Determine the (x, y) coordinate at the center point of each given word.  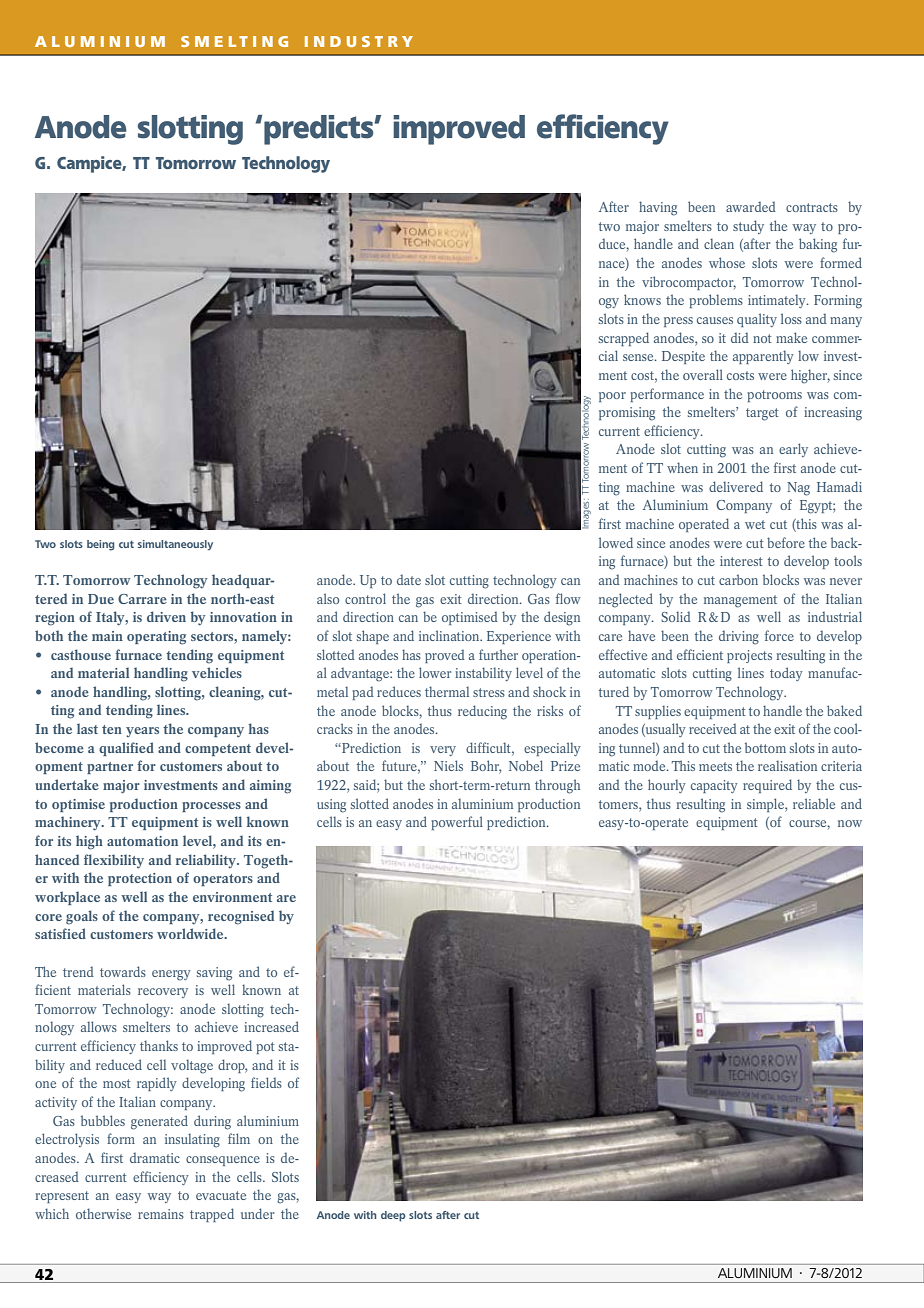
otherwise (103, 1213)
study (748, 227)
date (409, 579)
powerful (457, 823)
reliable (814, 803)
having (658, 208)
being (100, 545)
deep (393, 1216)
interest (741, 561)
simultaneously (175, 545)
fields (266, 1082)
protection (140, 879)
